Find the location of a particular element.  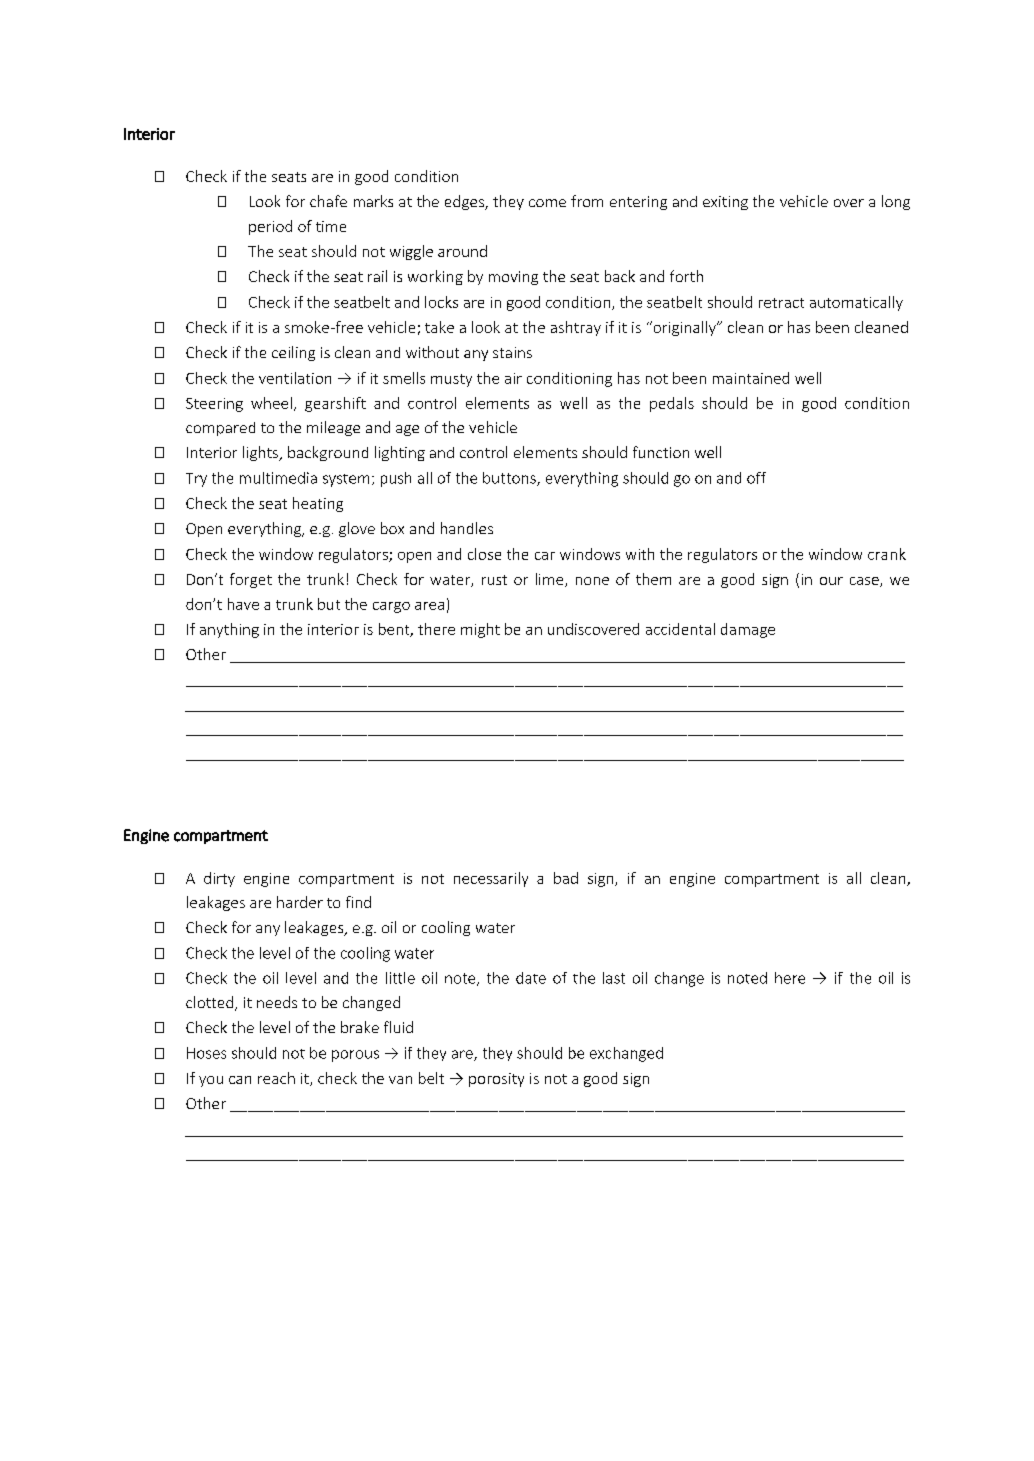

anything is located at coordinates (229, 630).
